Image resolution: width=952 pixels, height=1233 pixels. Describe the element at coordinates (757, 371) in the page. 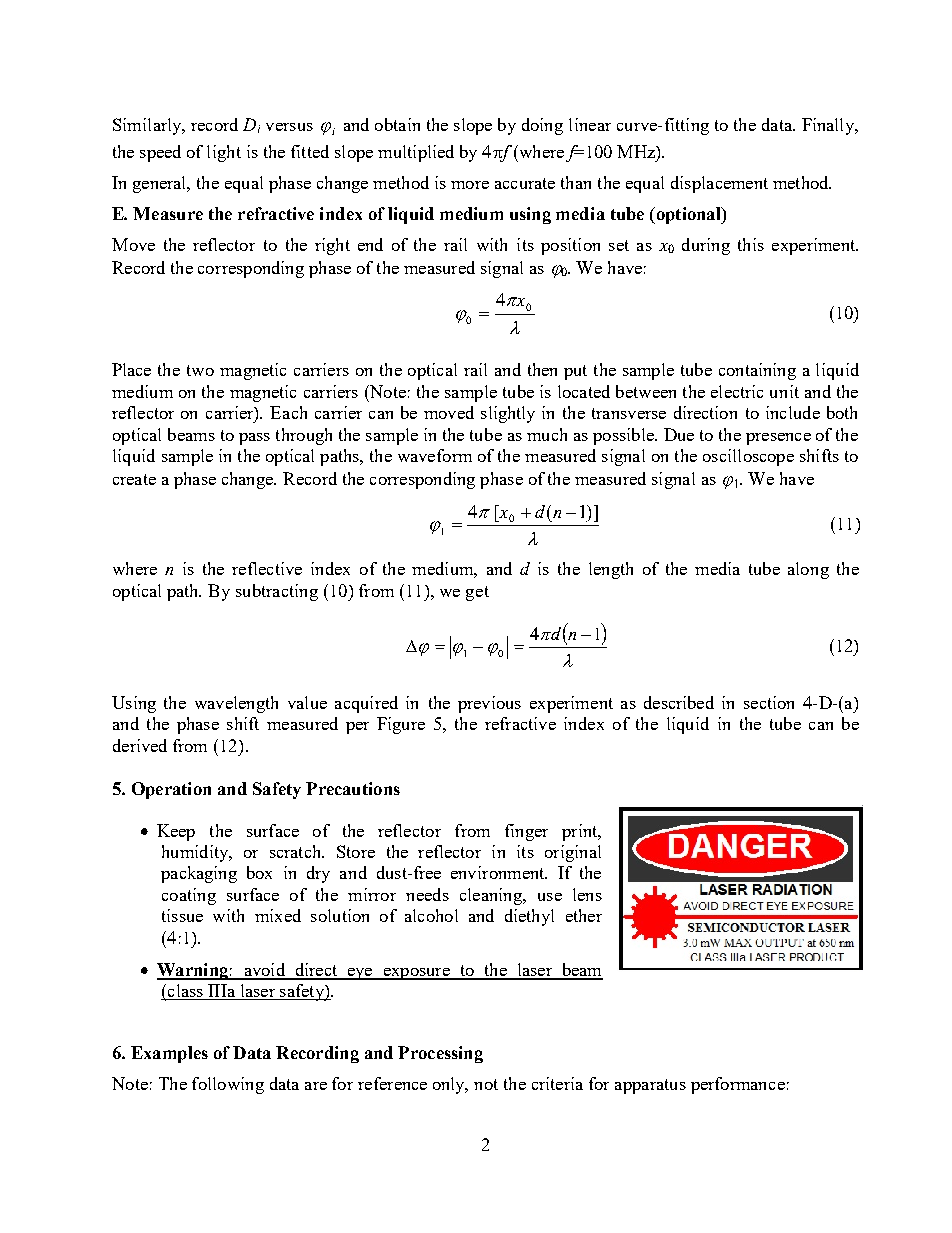

I see `containing` at that location.
